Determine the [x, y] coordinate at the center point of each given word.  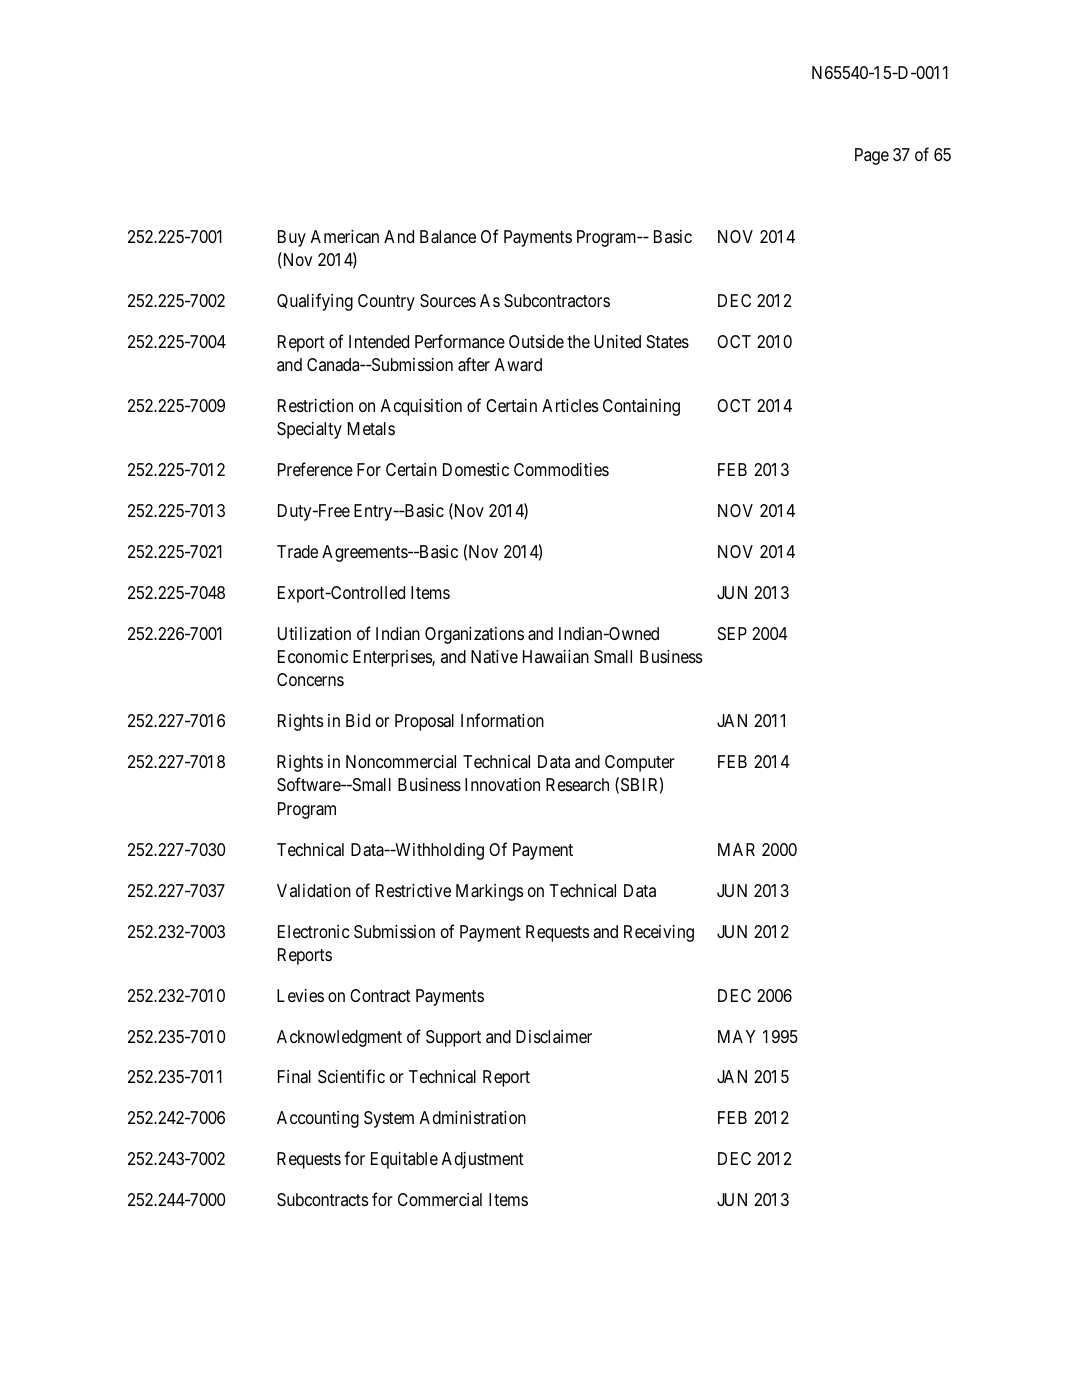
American [344, 237]
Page [872, 156]
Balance [448, 237]
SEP [732, 633]
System [389, 1119]
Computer [640, 763]
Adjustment [482, 1160]
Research [577, 784]
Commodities [561, 469]
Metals [371, 429]
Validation [314, 891]
